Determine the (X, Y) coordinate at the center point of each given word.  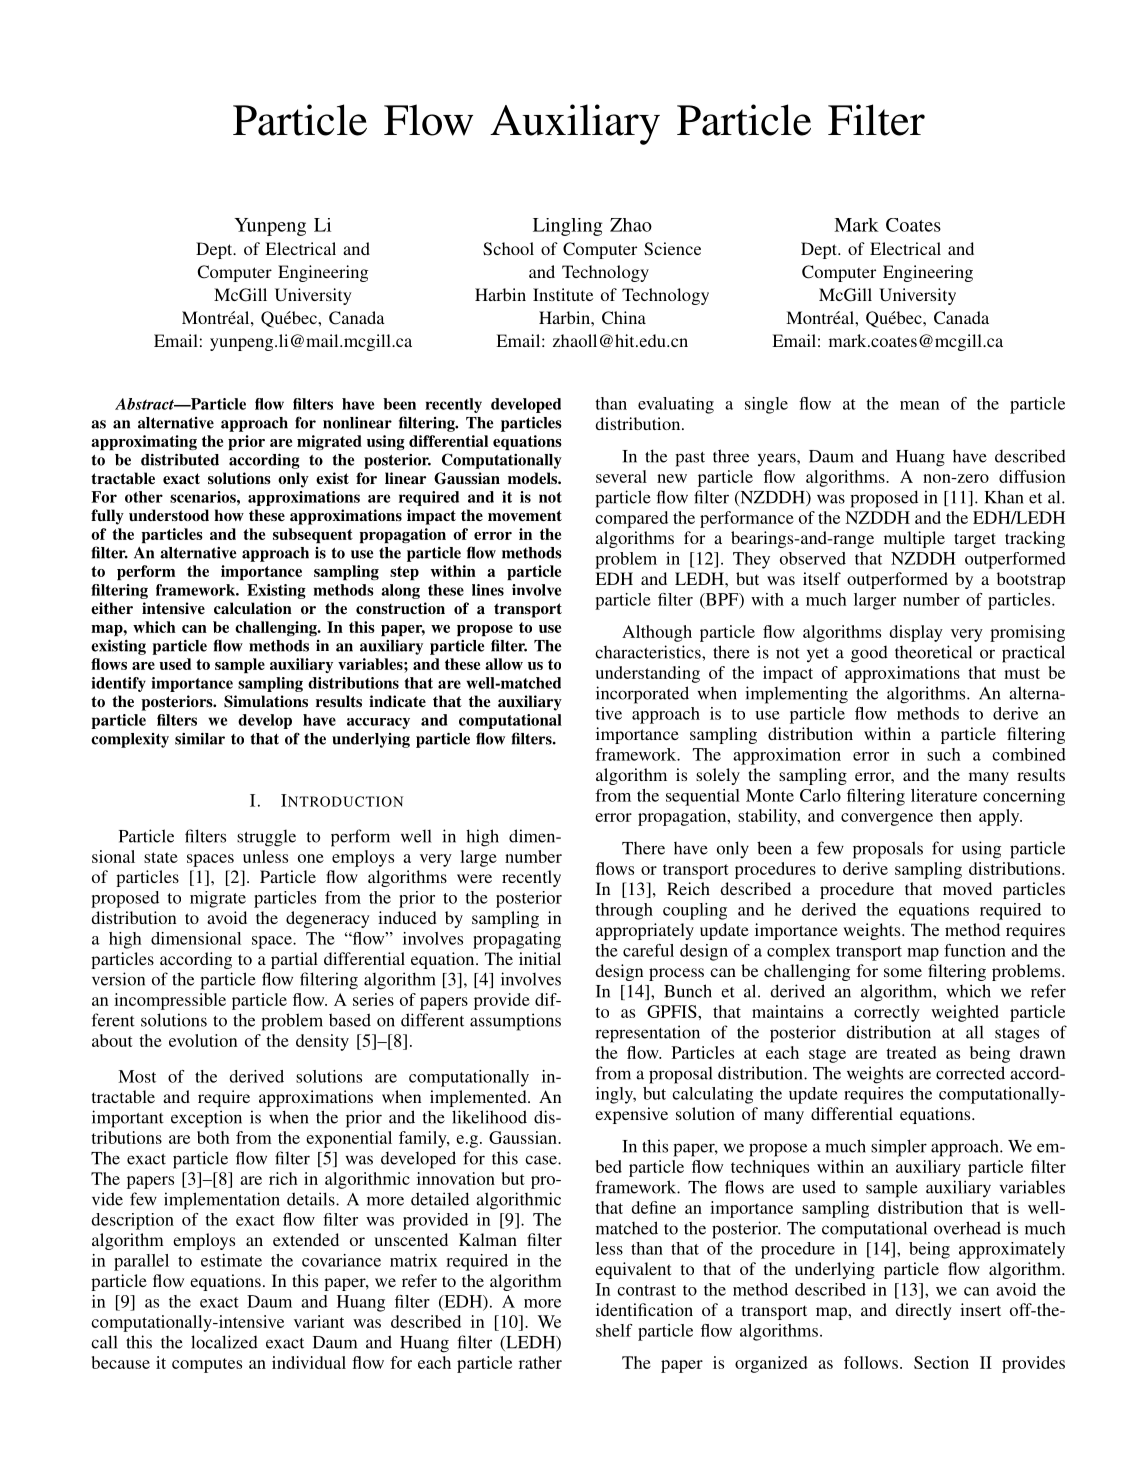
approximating (144, 442)
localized (224, 1342)
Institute (563, 294)
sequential (703, 797)
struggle (266, 838)
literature (944, 795)
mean (919, 405)
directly (923, 1311)
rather (540, 1362)
